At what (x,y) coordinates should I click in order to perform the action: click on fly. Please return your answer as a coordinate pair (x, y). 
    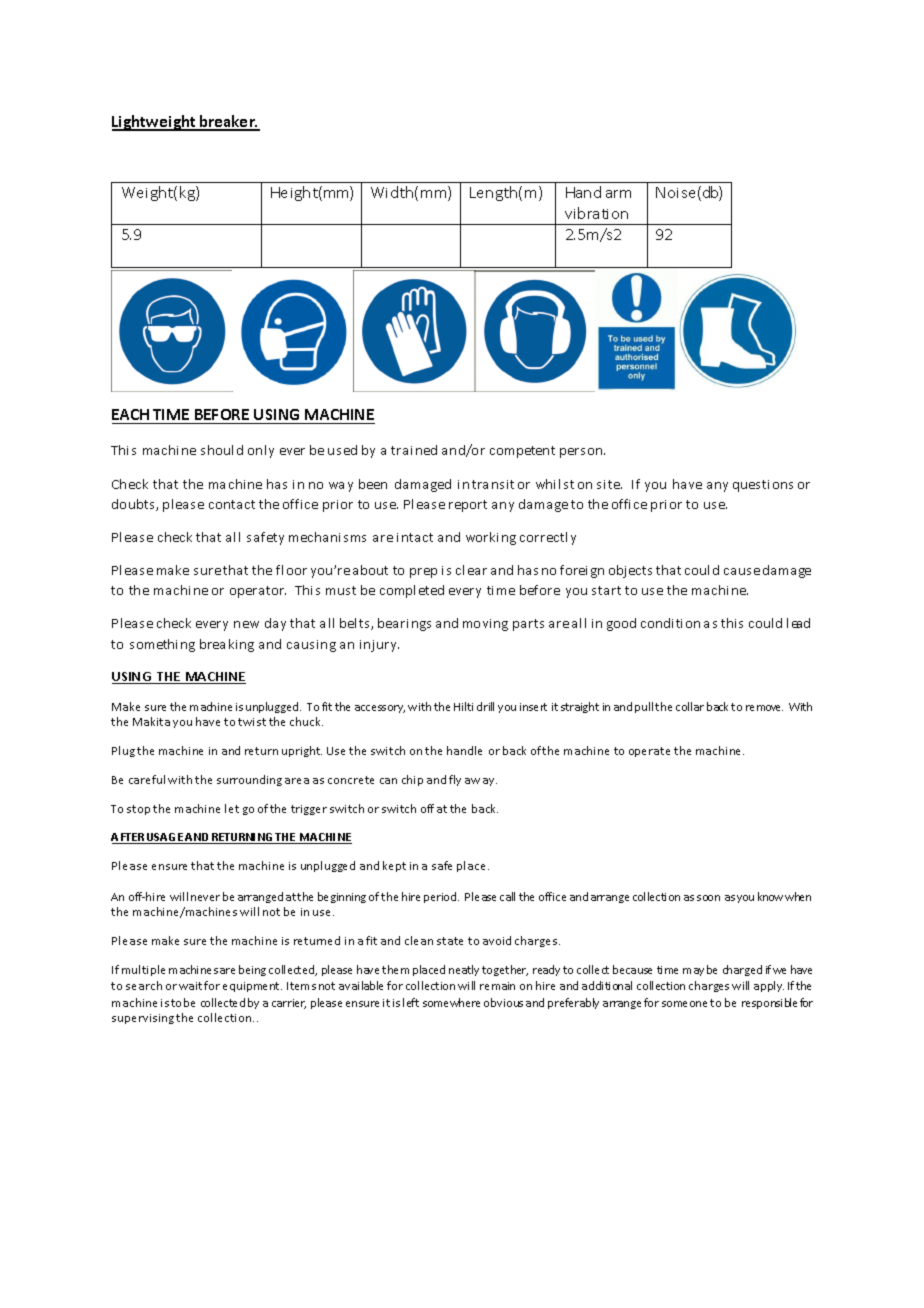
    Looking at the image, I should click on (455, 780).
